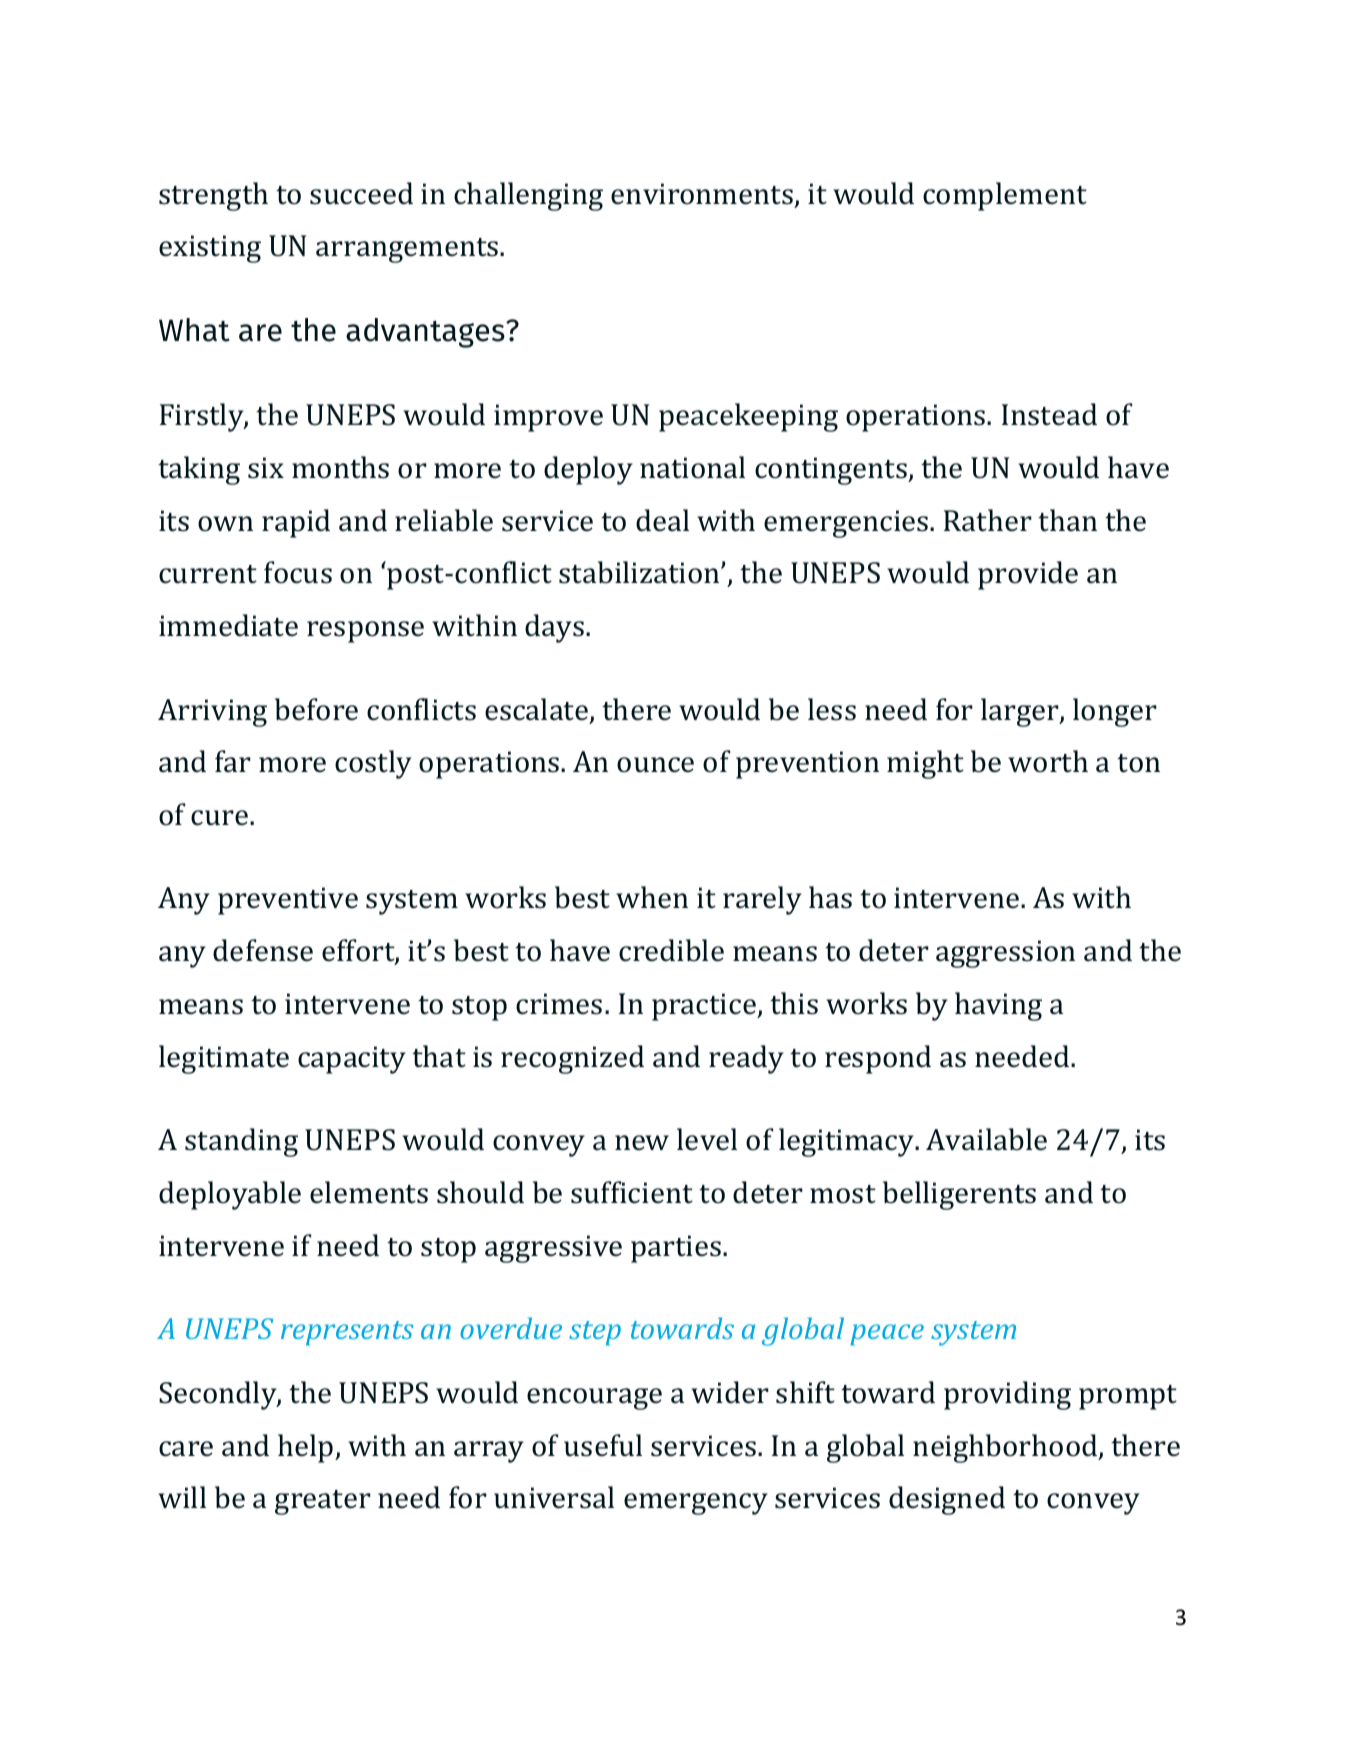 The width and height of the image is (1345, 1740). I want to click on rapid, so click(296, 523).
